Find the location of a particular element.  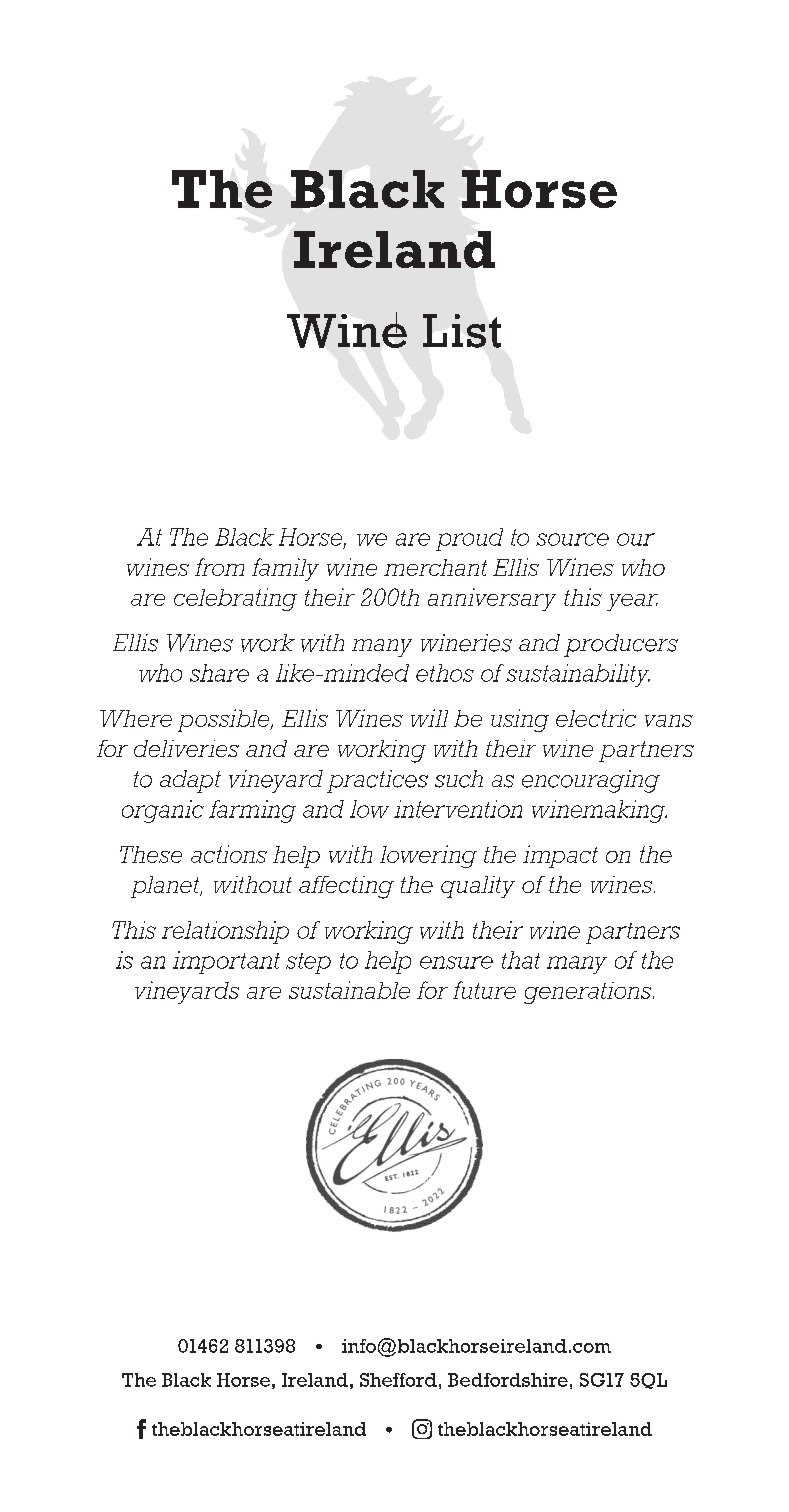

merchant is located at coordinates (435, 567).
